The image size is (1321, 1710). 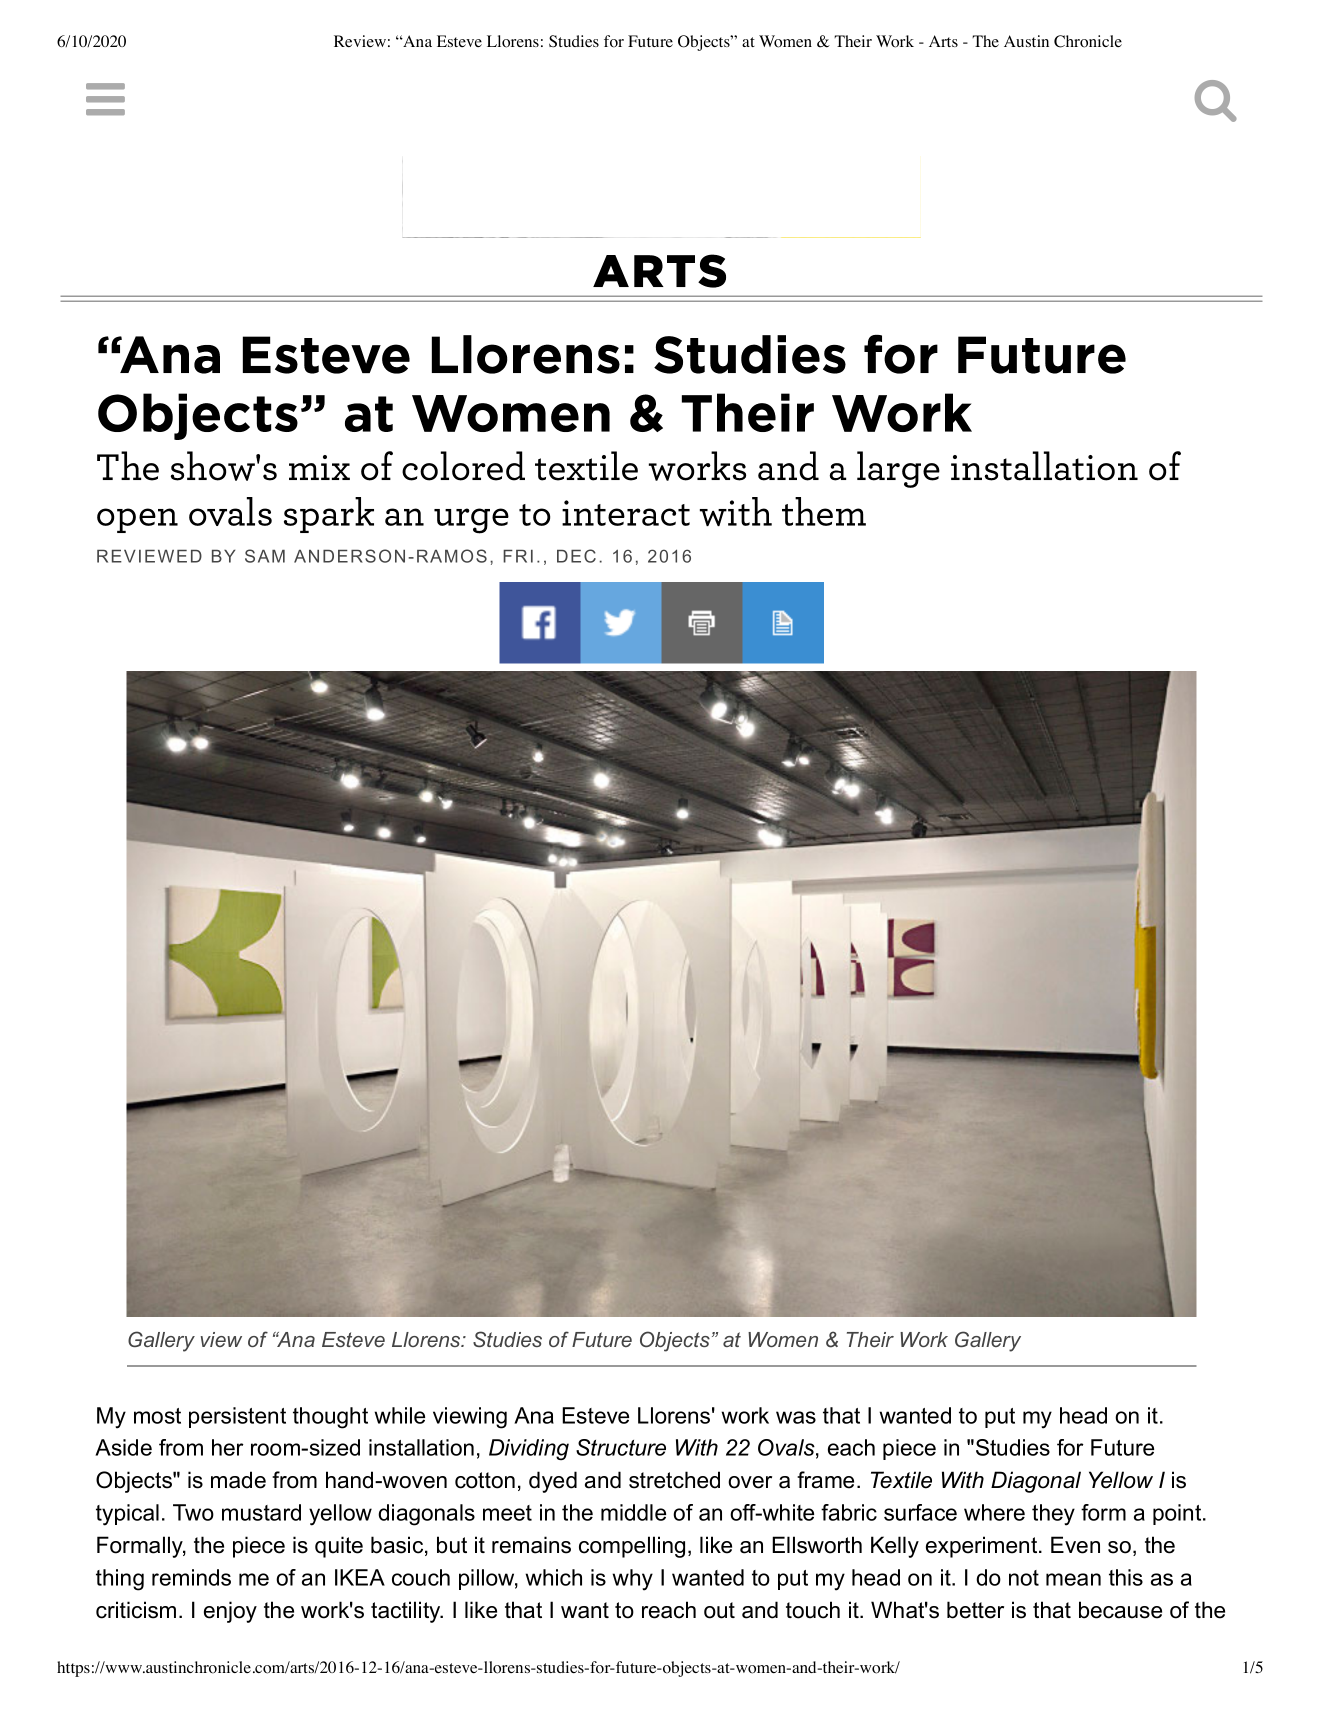 I want to click on them, so click(x=824, y=511).
